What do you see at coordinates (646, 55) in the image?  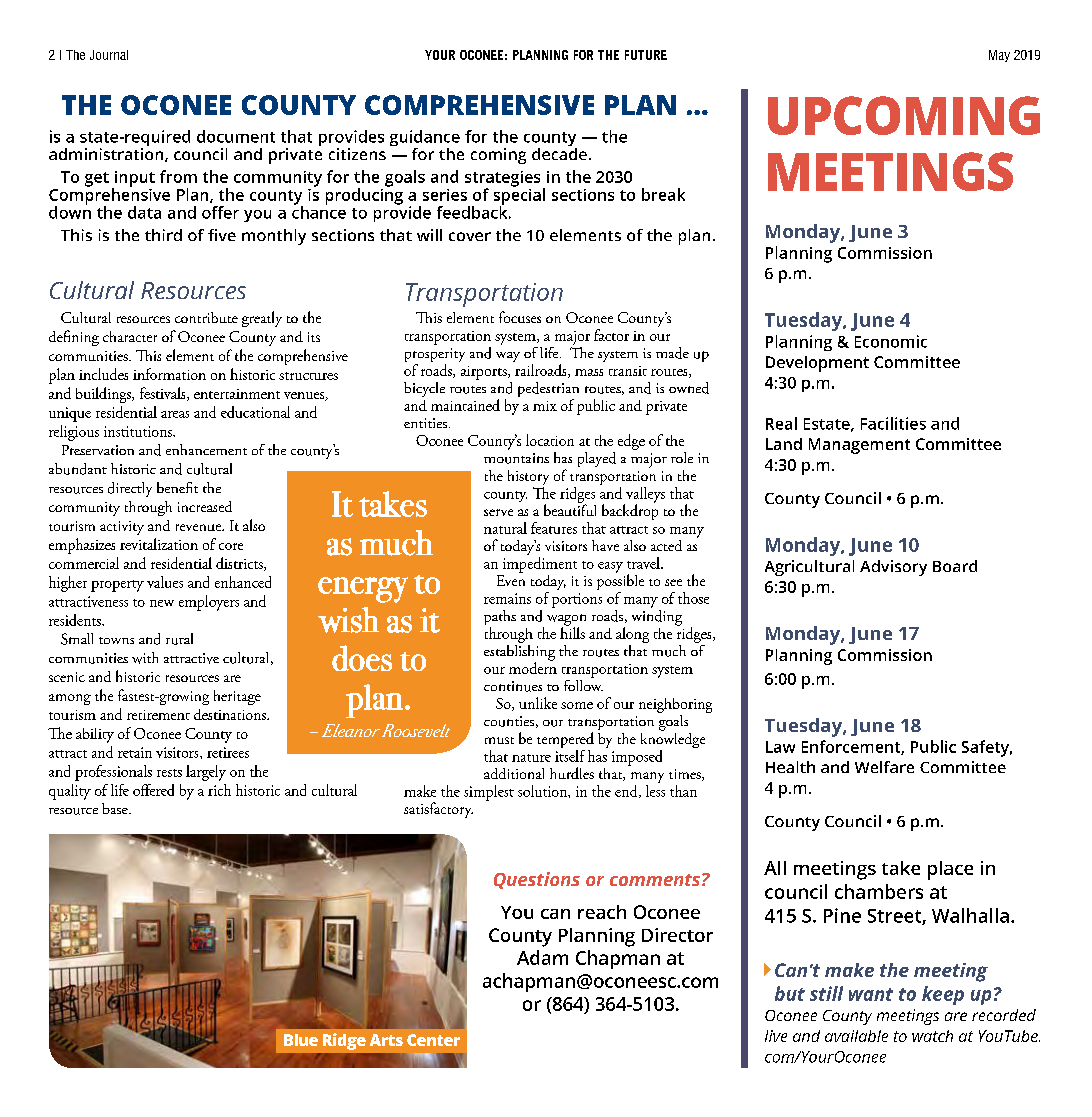 I see `FUTURE` at bounding box center [646, 55].
